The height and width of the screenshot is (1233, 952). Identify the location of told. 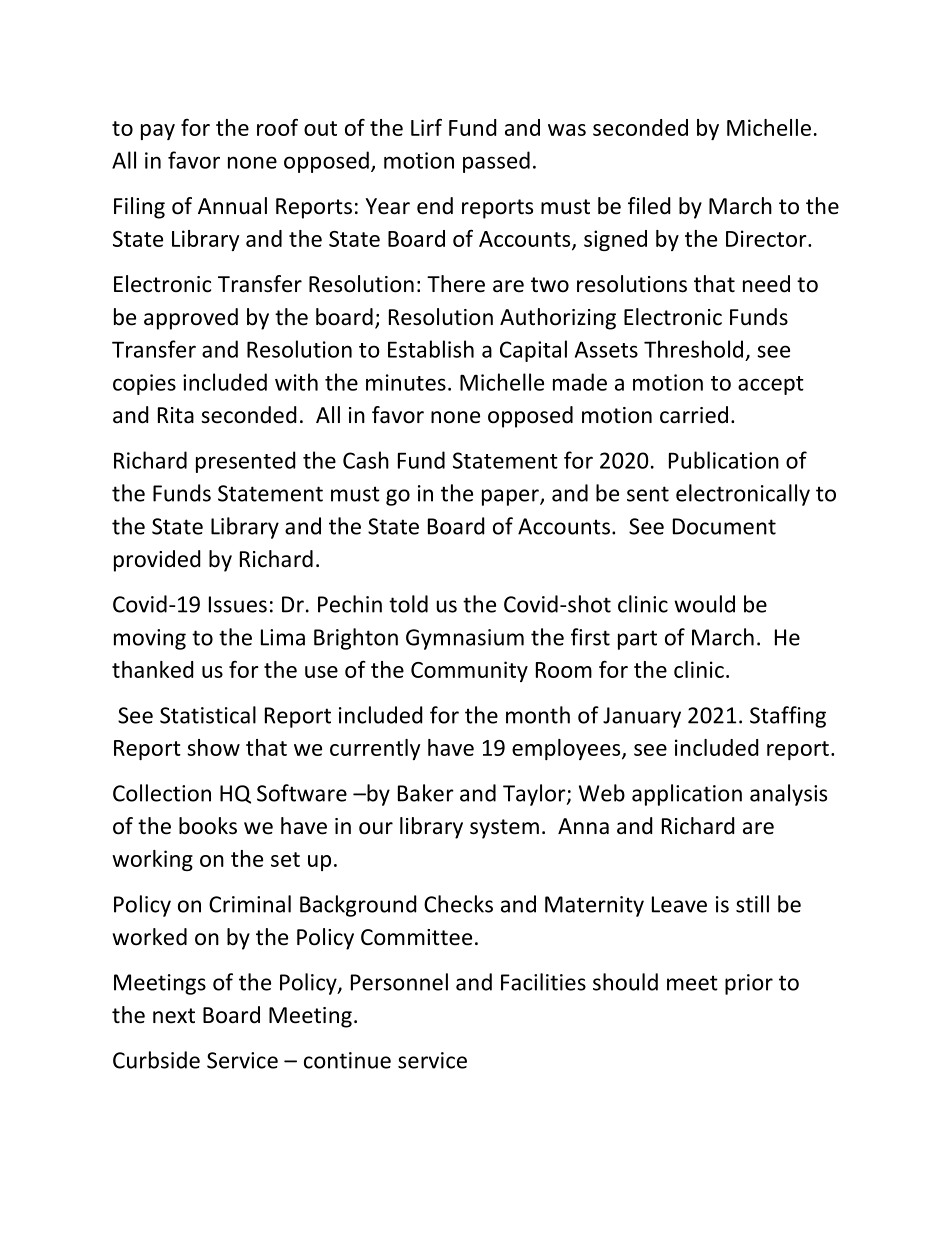
(408, 604).
